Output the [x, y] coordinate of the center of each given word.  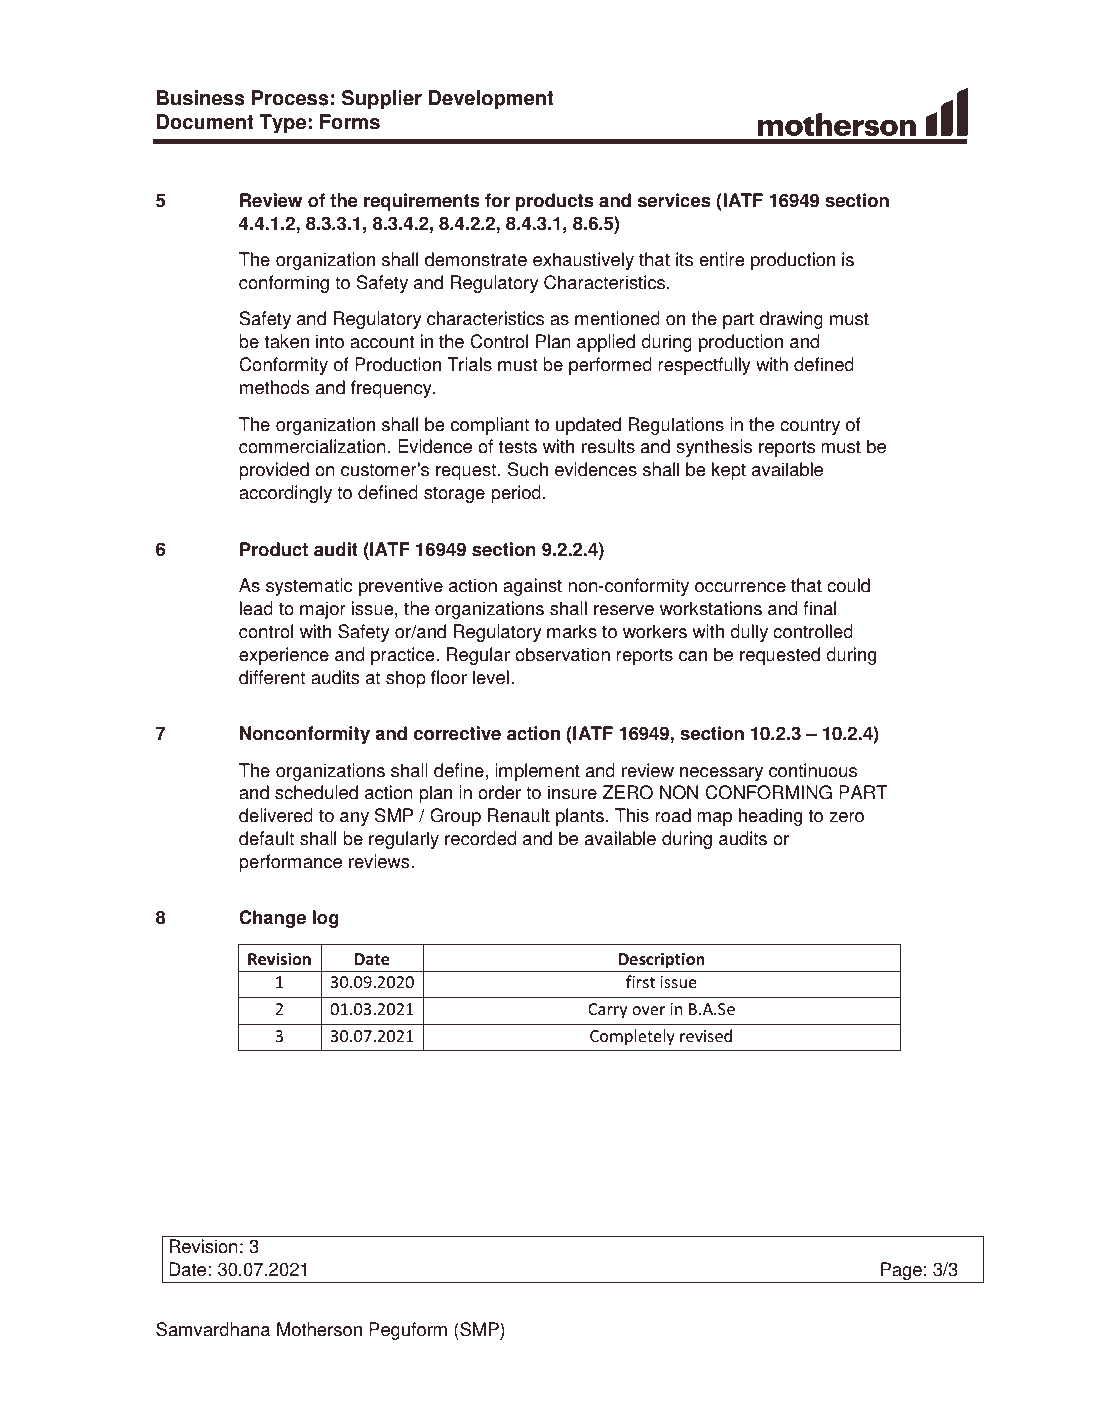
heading [770, 817]
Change [272, 919]
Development [491, 100]
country [810, 426]
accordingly [285, 494]
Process [290, 98]
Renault [519, 815]
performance [290, 863]
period [516, 494]
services [674, 200]
